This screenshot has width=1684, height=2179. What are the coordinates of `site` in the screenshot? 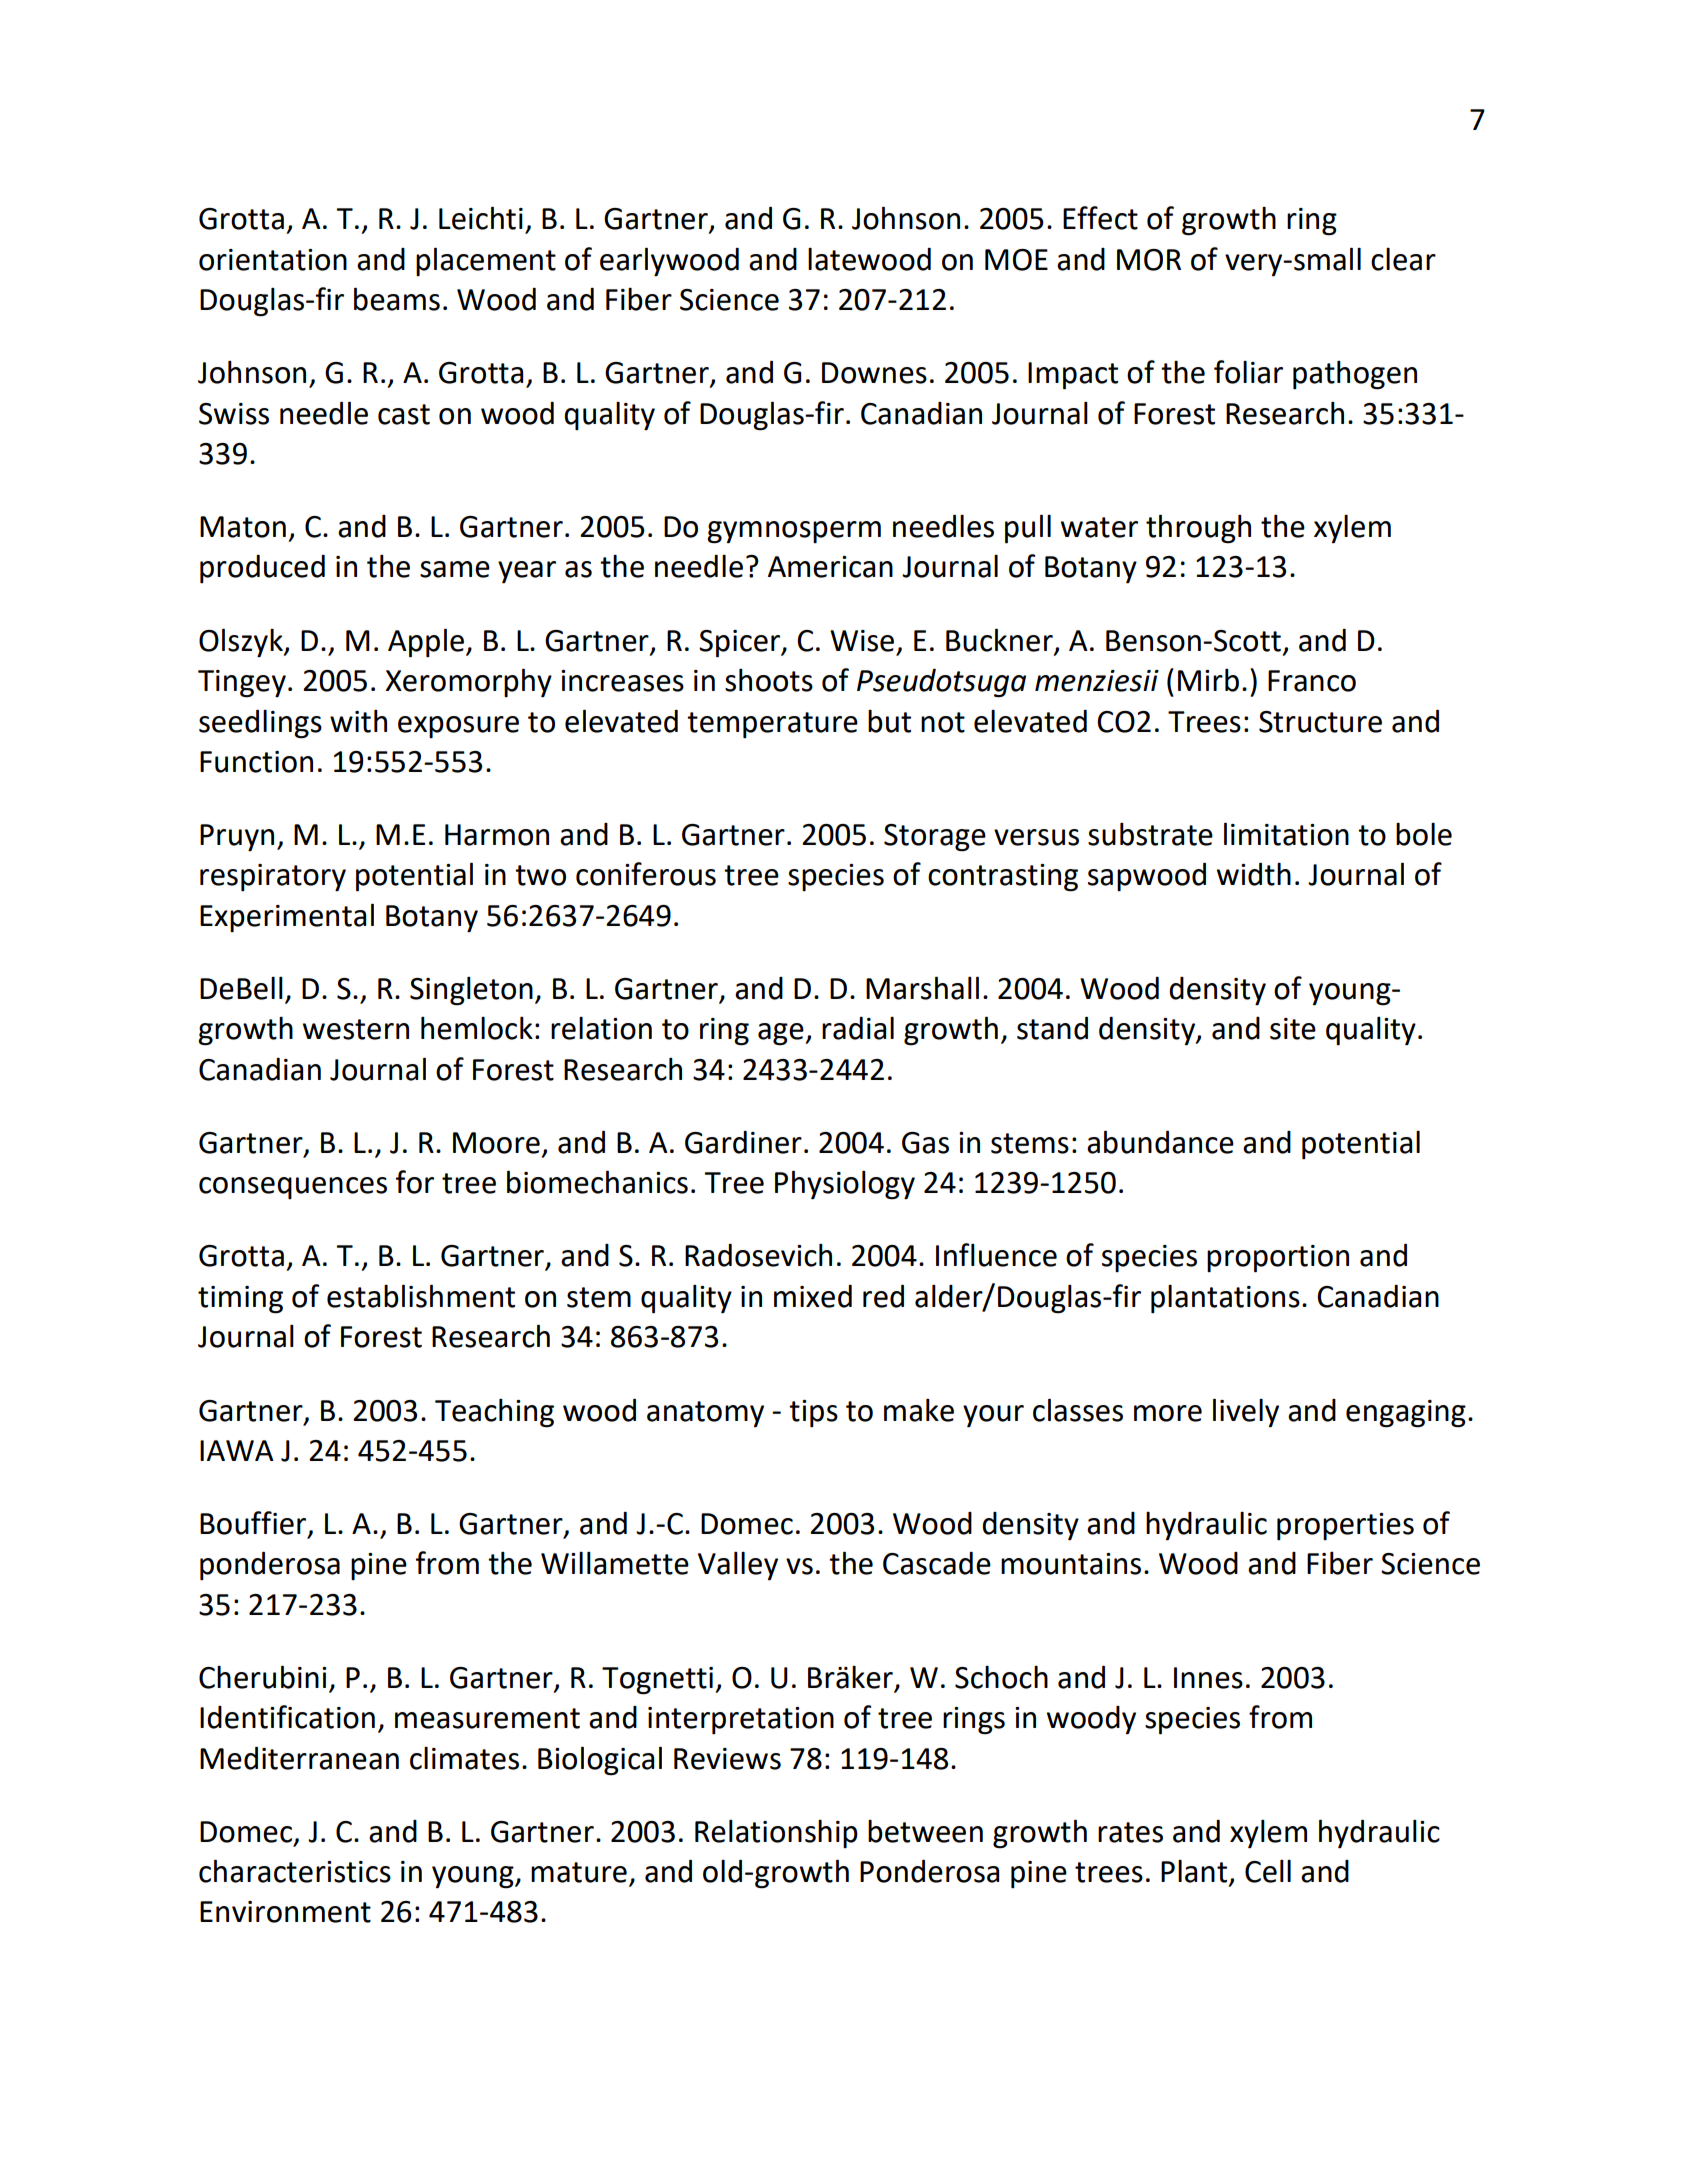 It's located at (1293, 1029).
